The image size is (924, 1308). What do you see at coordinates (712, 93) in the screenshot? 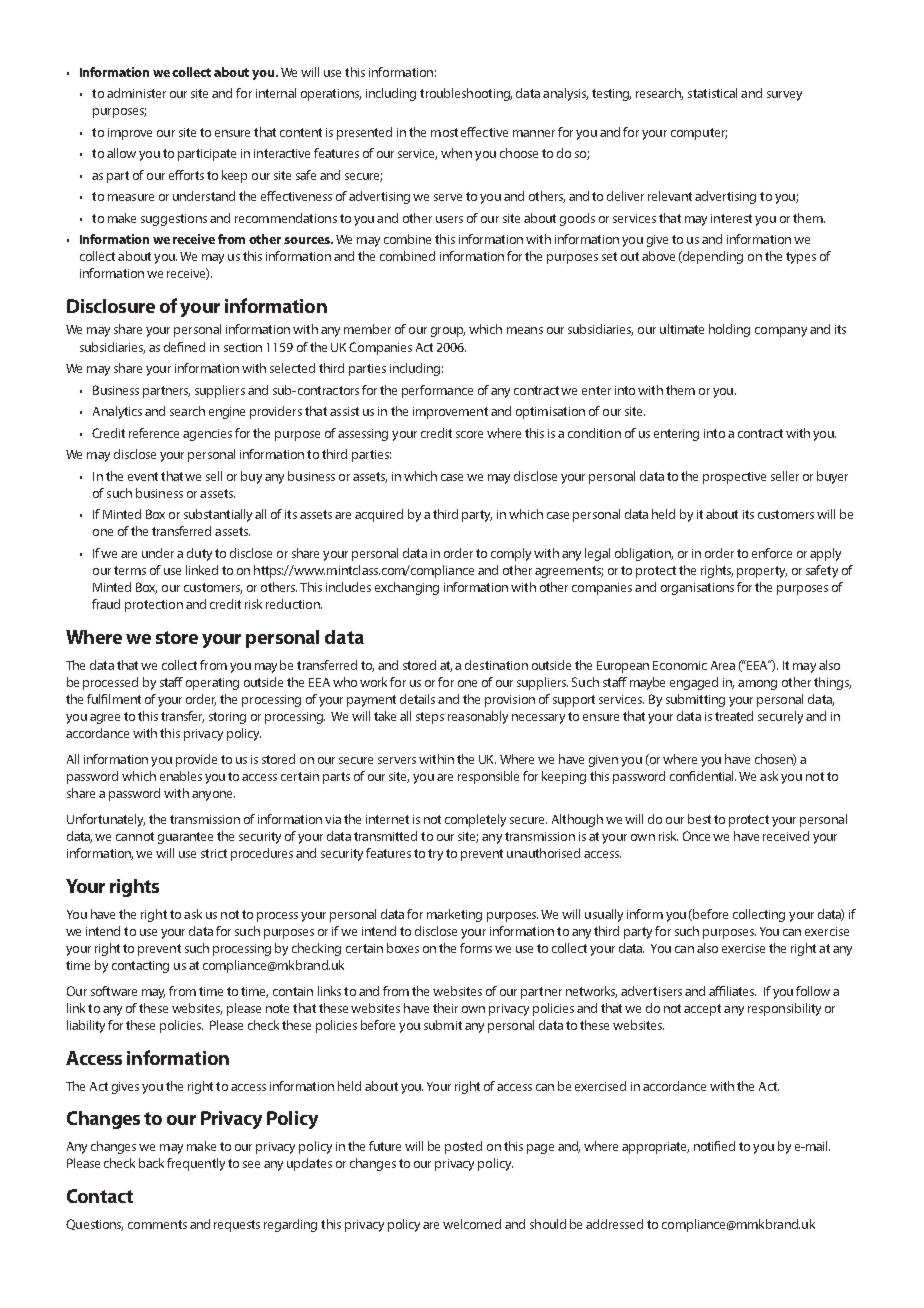
I see `statistical` at bounding box center [712, 93].
